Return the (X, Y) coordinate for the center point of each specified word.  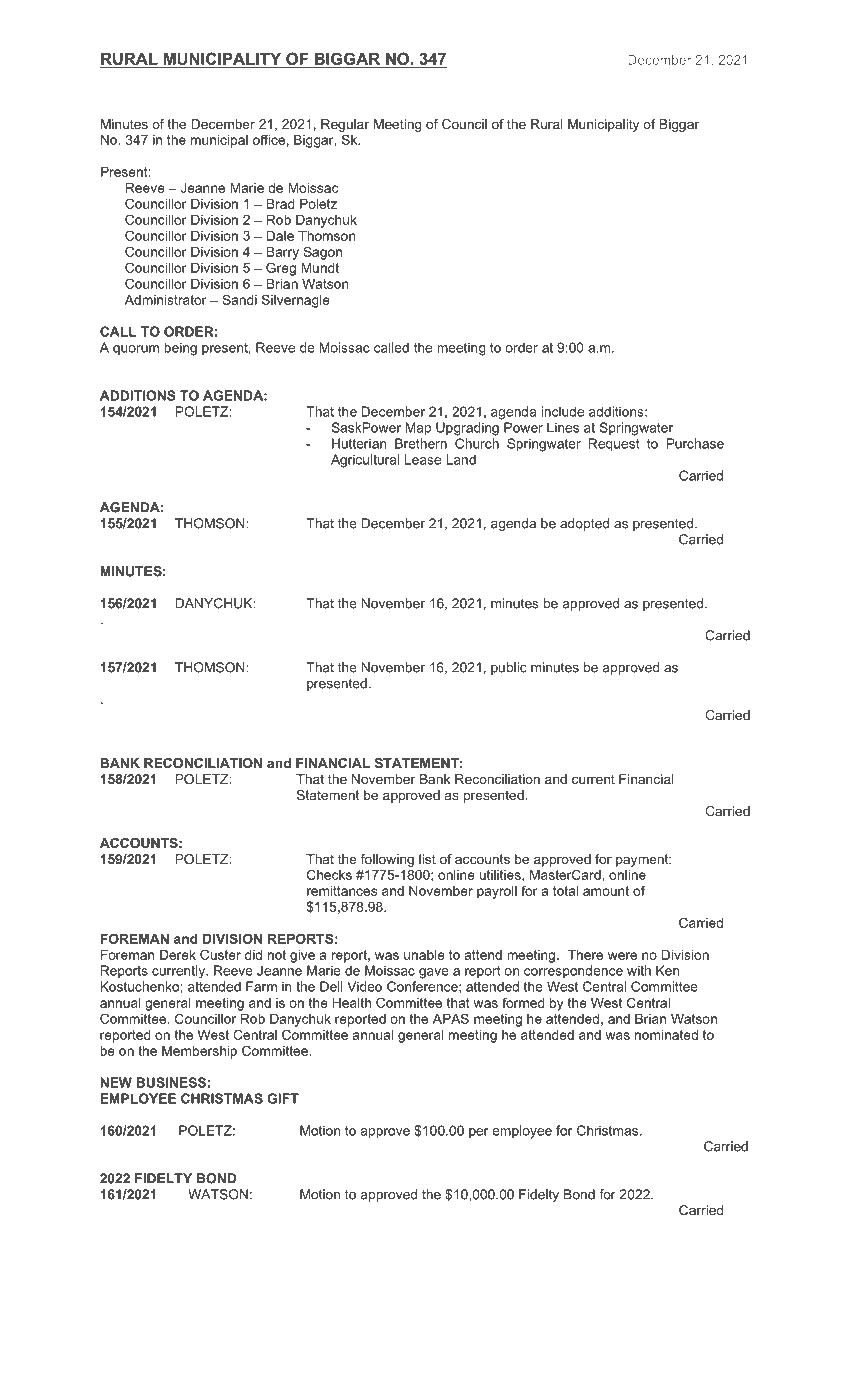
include (562, 411)
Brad (280, 204)
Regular (345, 125)
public (509, 668)
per (479, 1133)
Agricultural (365, 461)
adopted (584, 524)
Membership (199, 1052)
